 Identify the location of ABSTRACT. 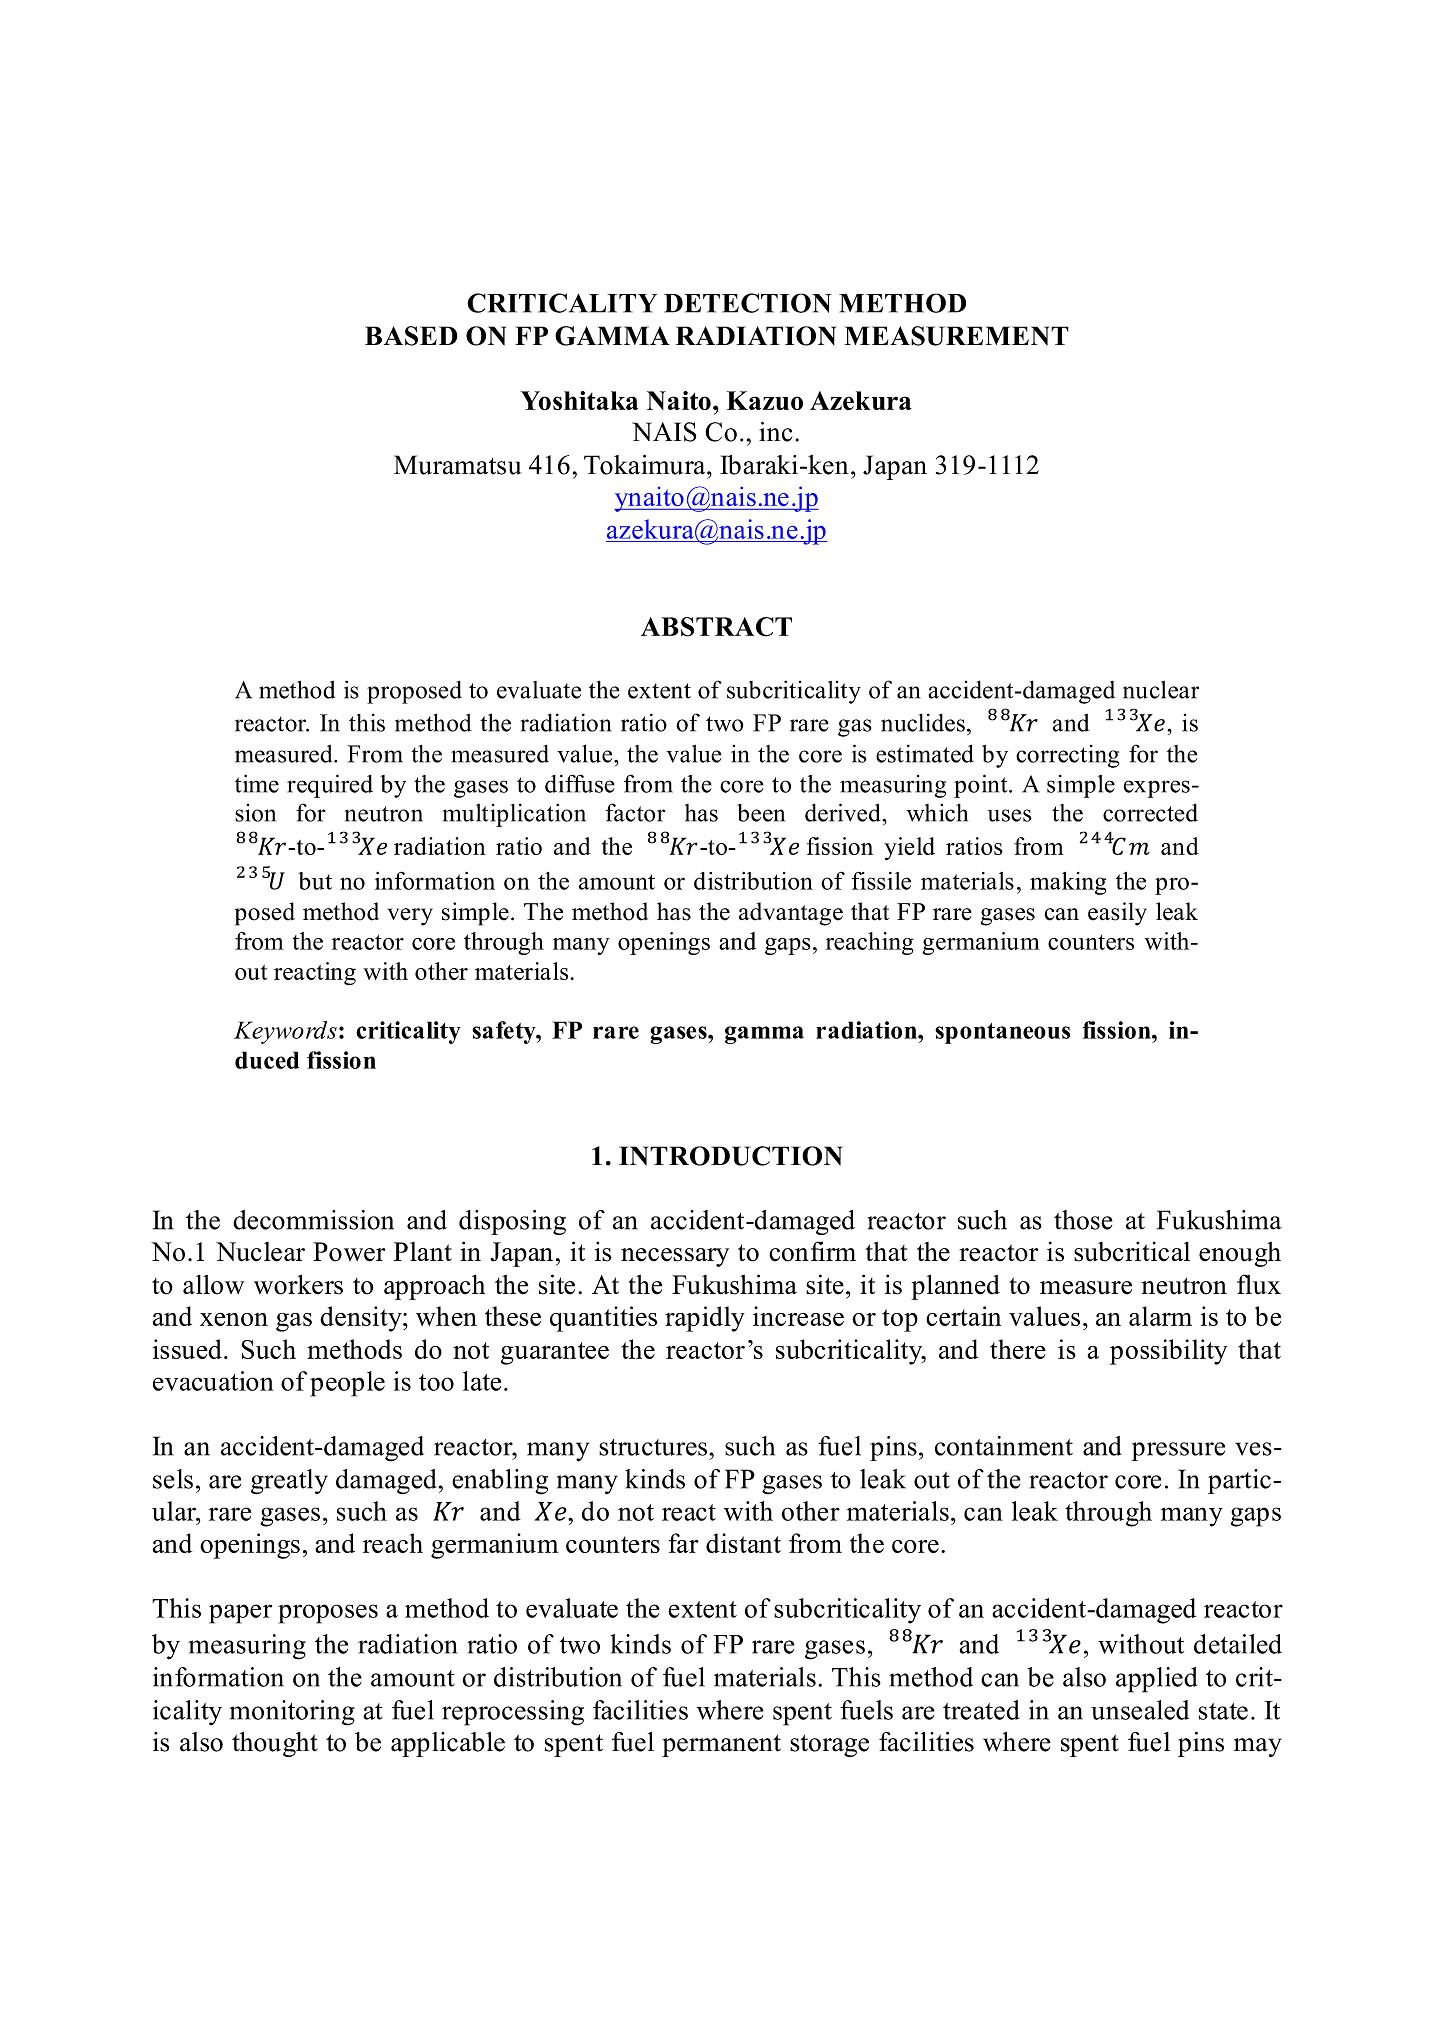
(716, 627).
